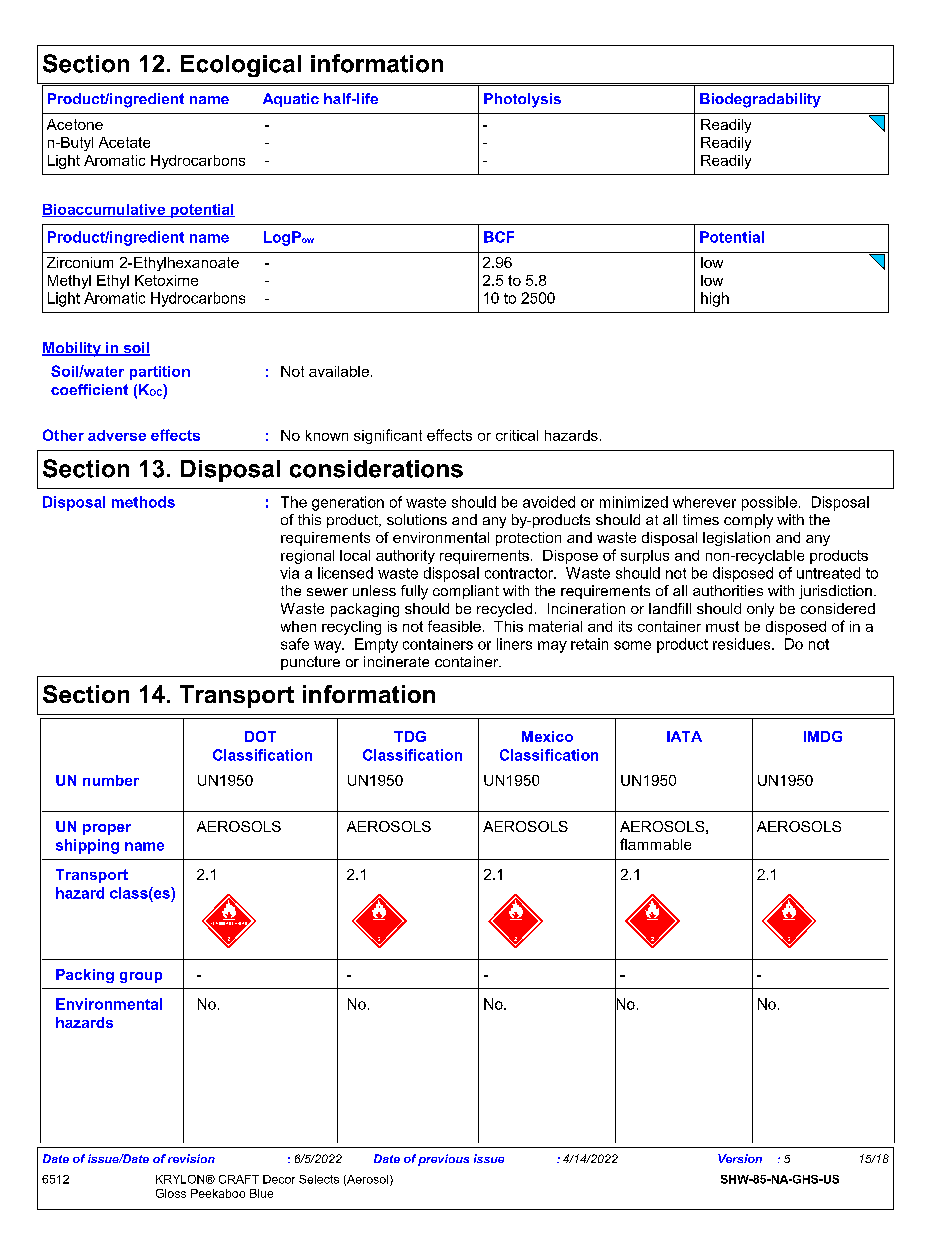 This screenshot has height=1233, width=952. What do you see at coordinates (454, 626) in the screenshot?
I see `feasible` at bounding box center [454, 626].
